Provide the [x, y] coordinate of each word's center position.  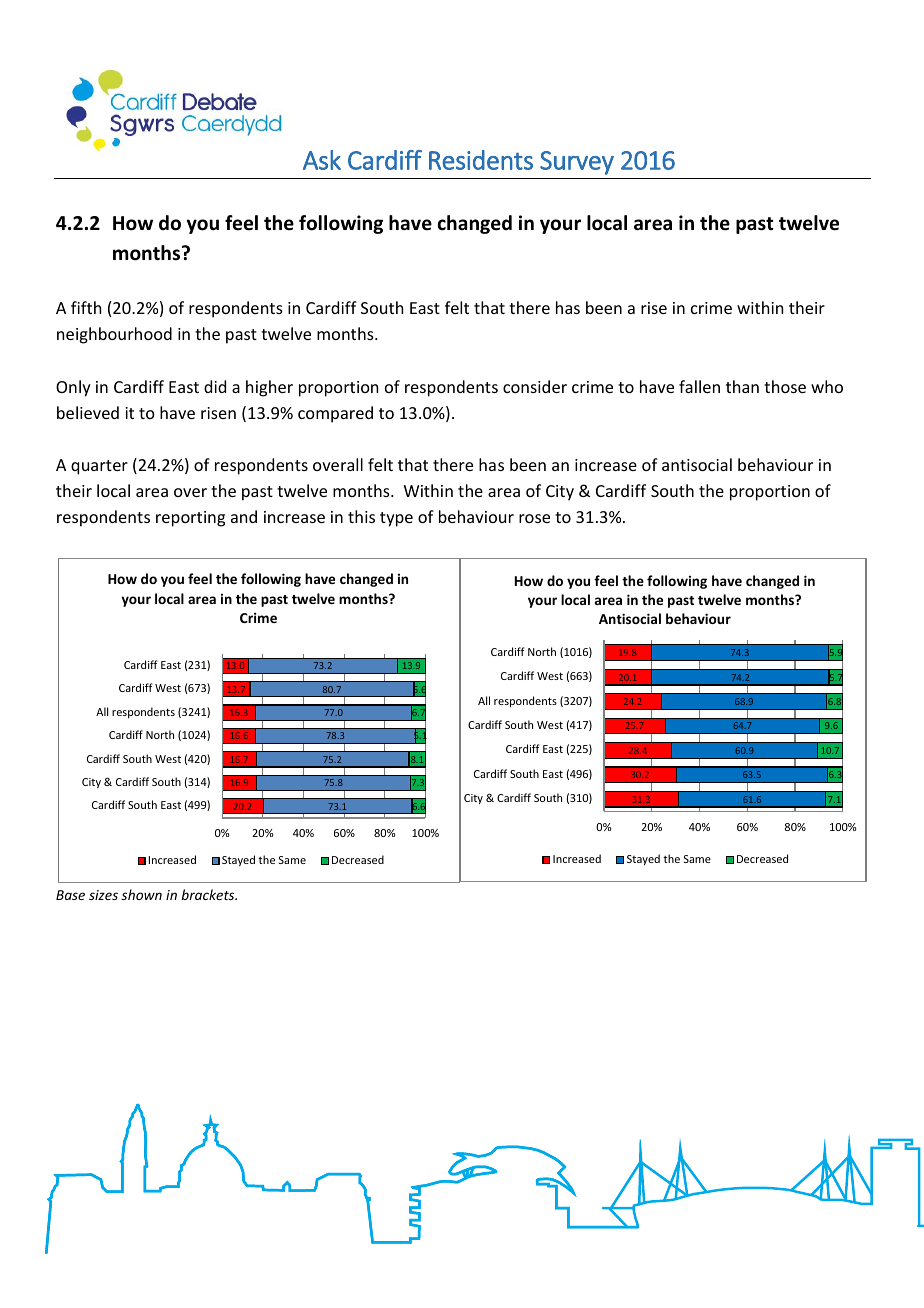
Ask [322, 160]
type [396, 519]
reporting [190, 519]
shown [141, 894]
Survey [577, 163]
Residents [481, 160]
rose [534, 518]
